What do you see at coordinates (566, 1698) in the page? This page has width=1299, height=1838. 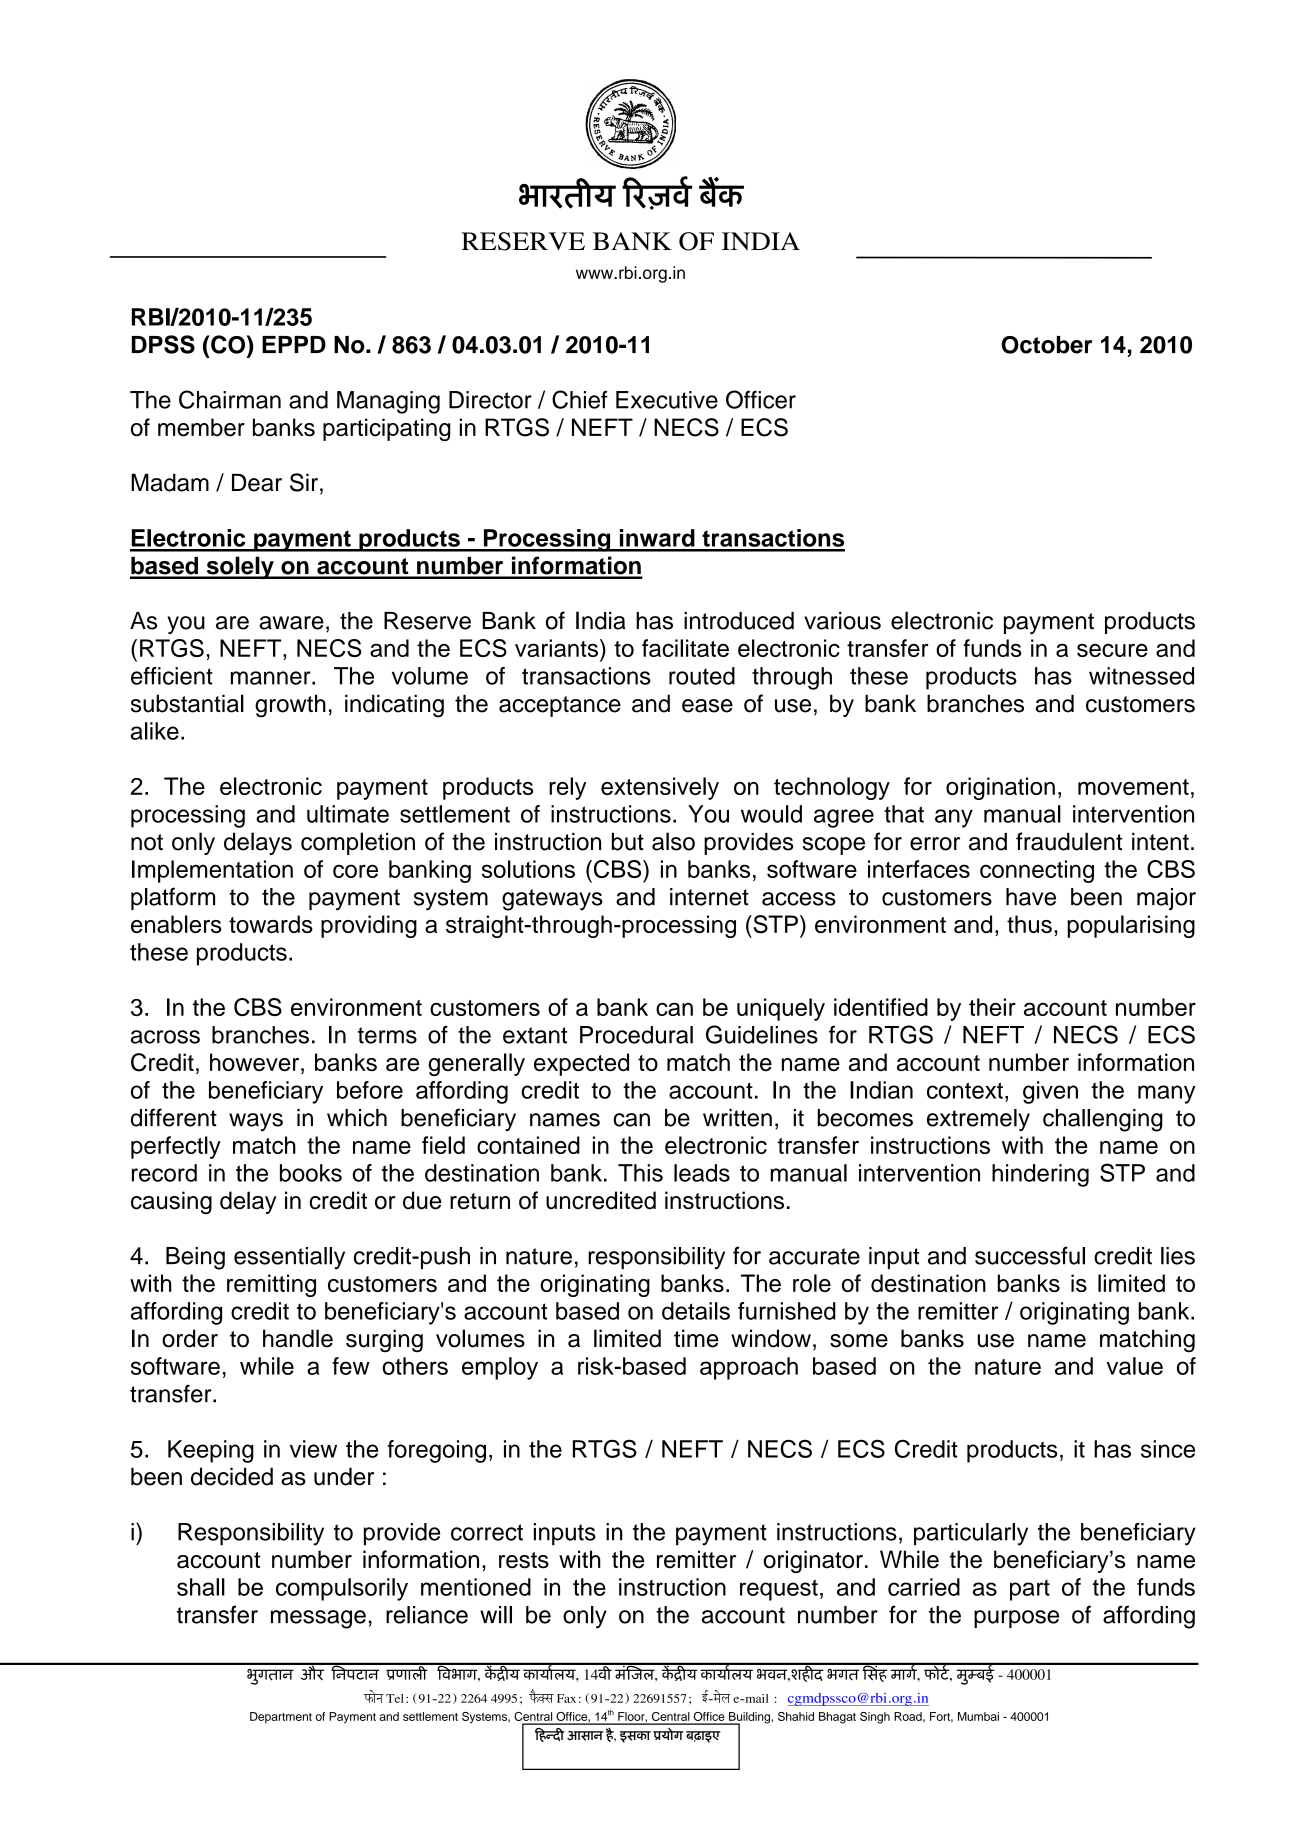 I see `Fax` at bounding box center [566, 1698].
